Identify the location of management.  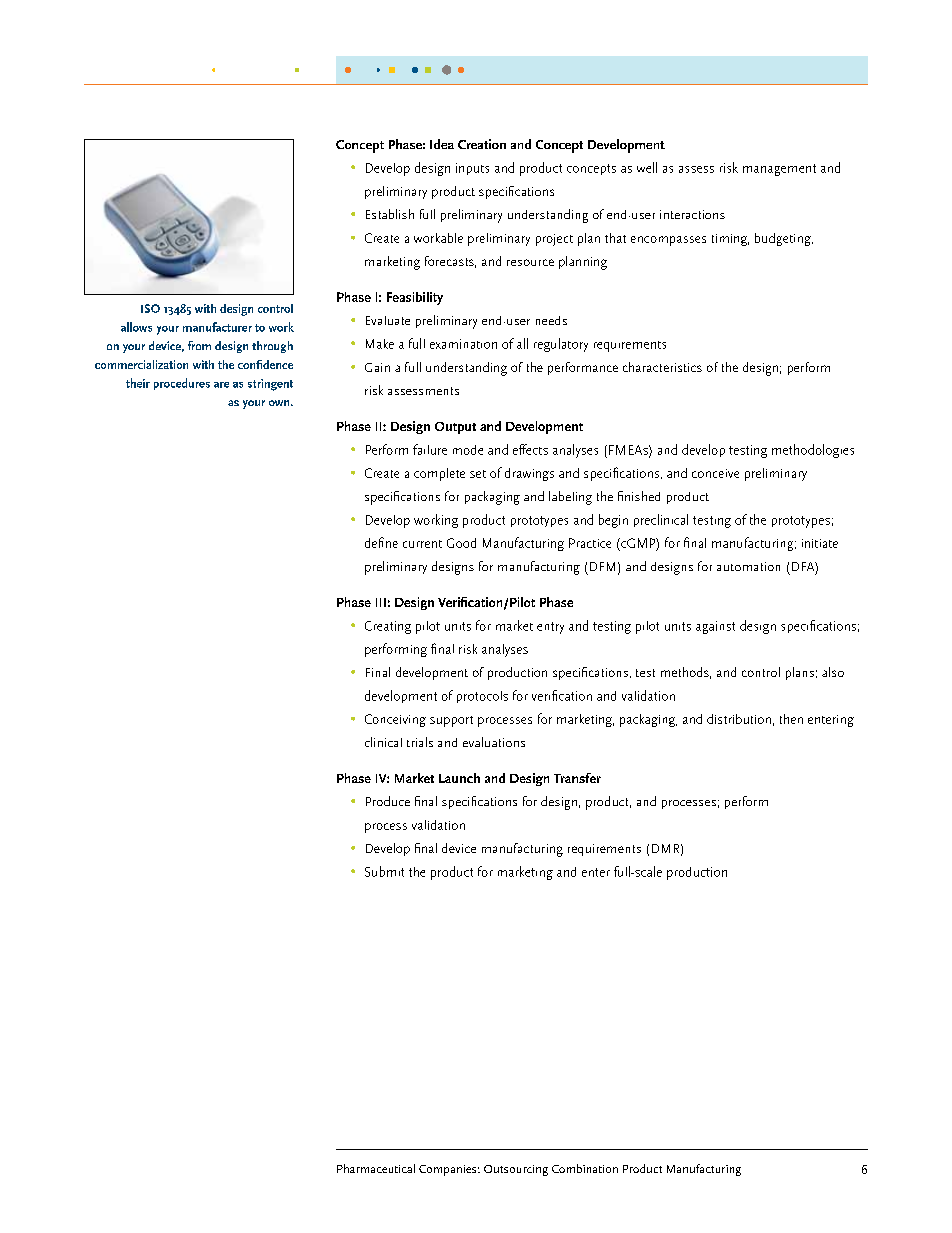
(779, 170).
